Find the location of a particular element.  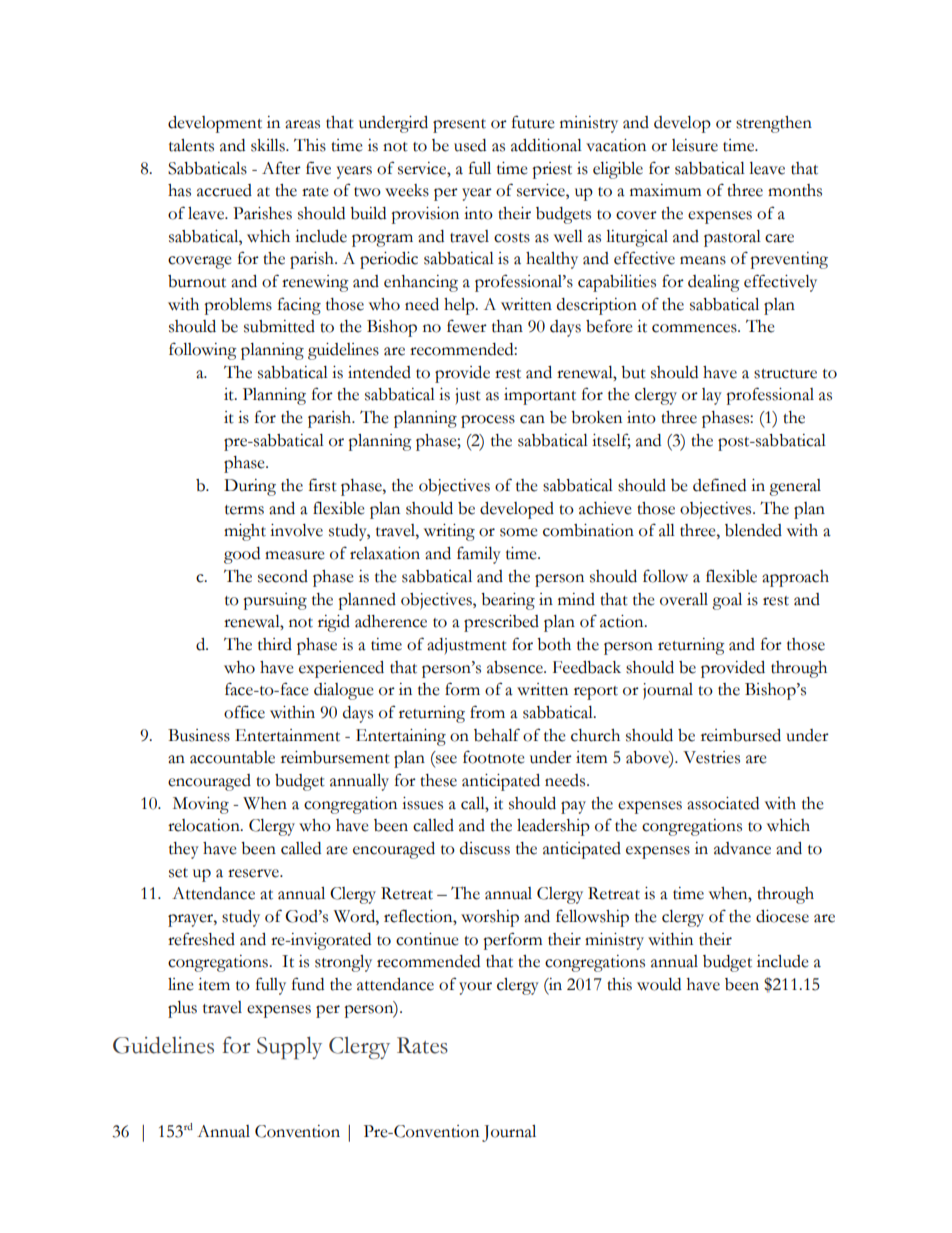

used is located at coordinates (470, 145).
